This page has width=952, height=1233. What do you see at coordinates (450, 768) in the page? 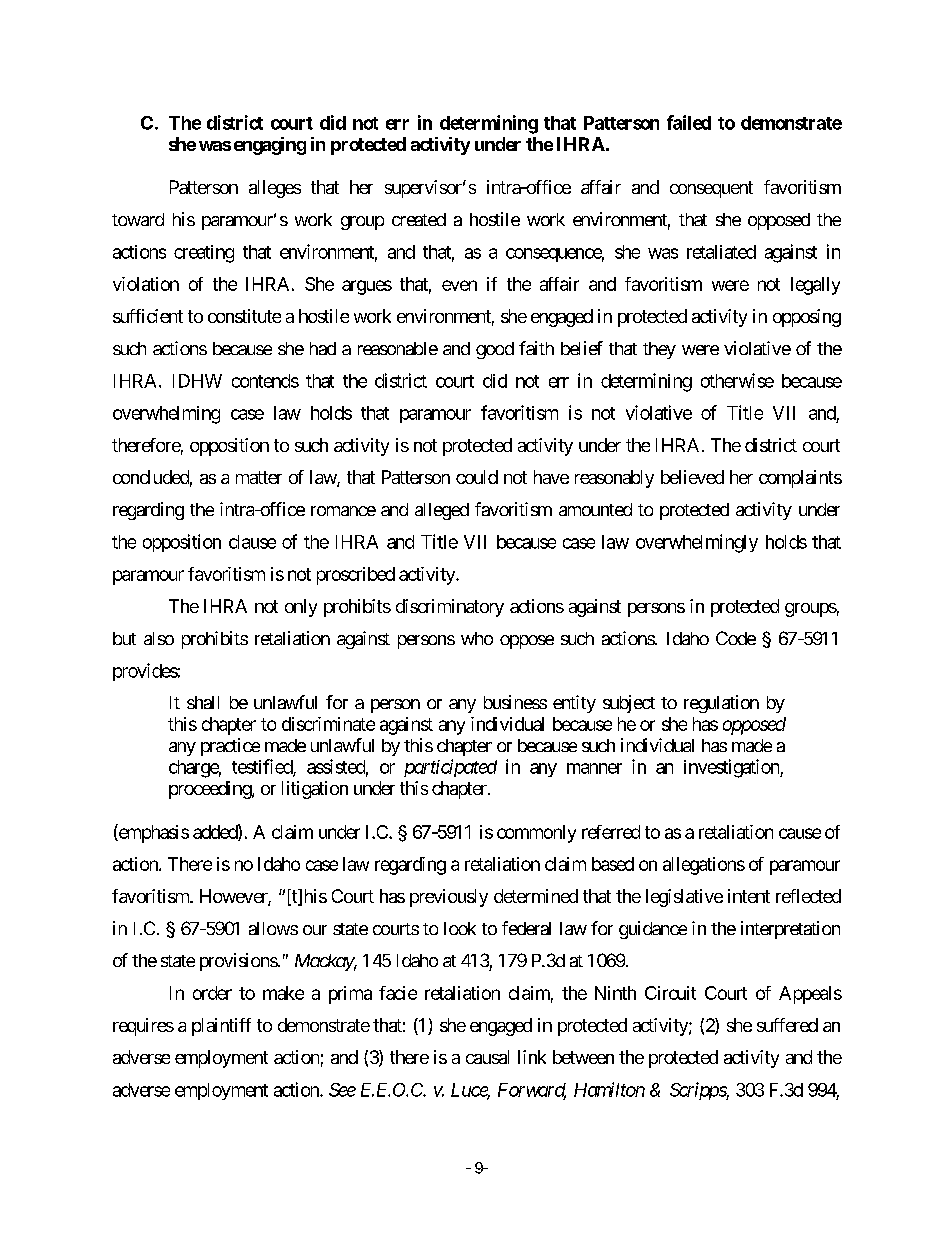
I see `participated` at bounding box center [450, 768].
